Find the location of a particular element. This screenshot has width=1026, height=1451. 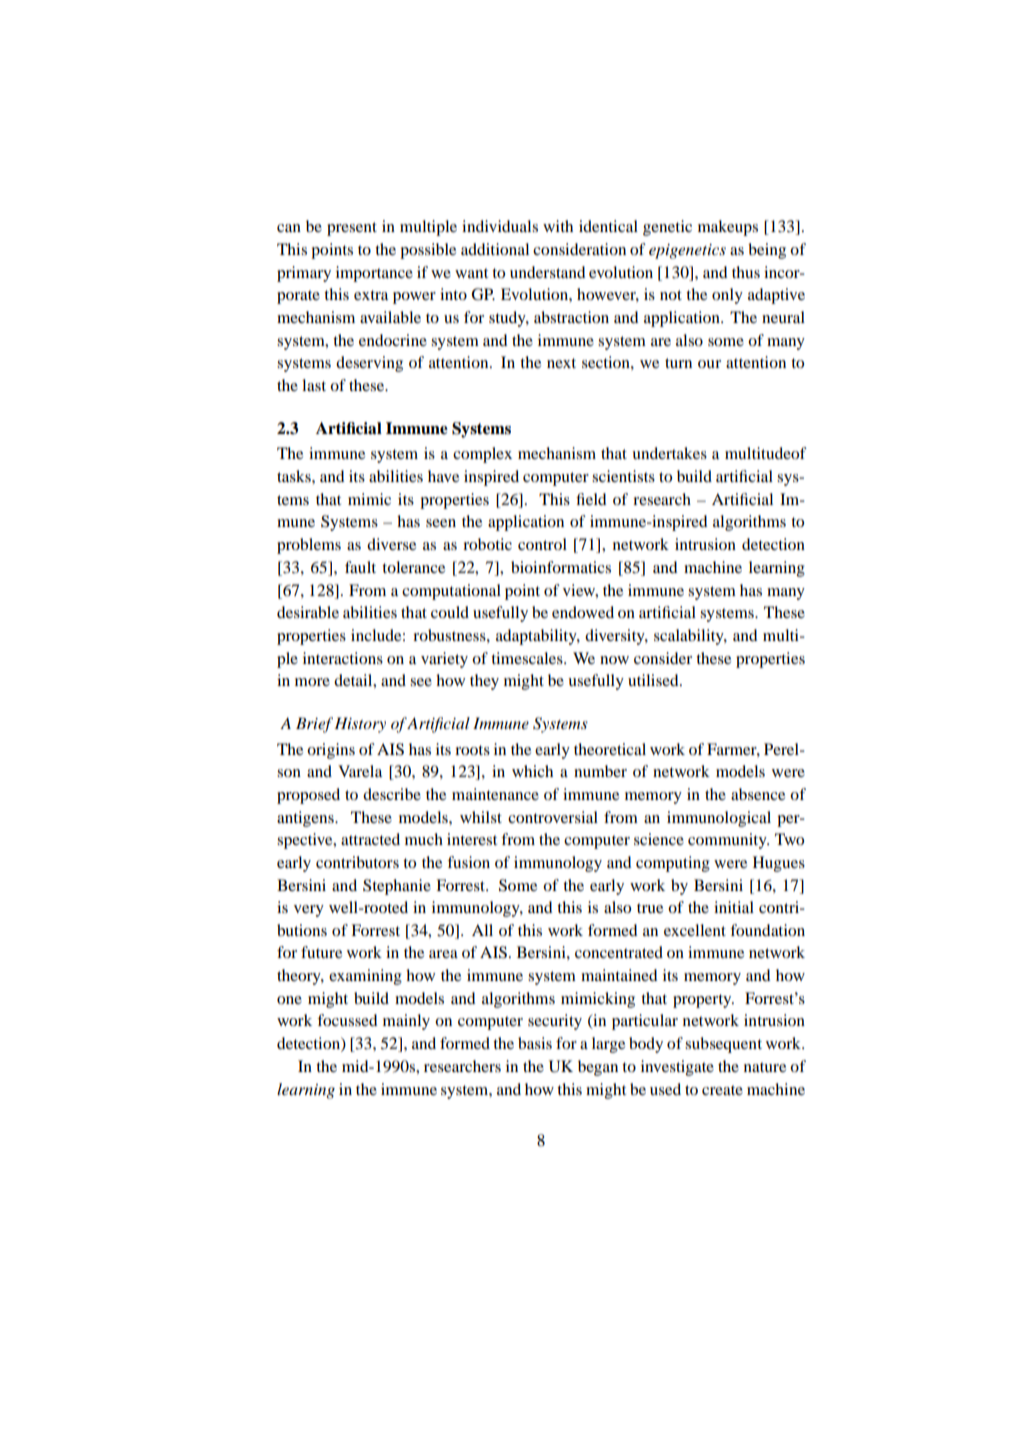

focussed is located at coordinates (347, 1020).
